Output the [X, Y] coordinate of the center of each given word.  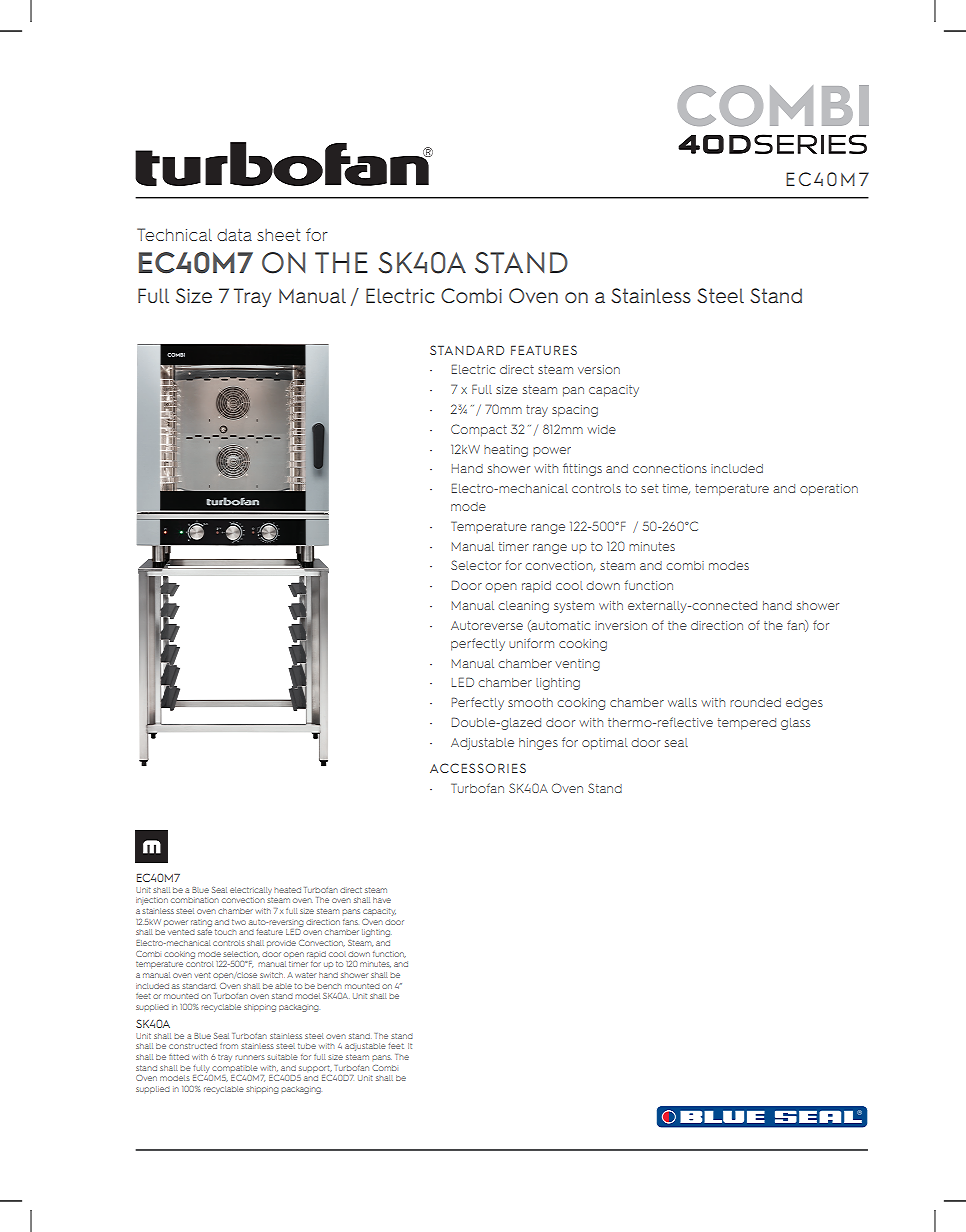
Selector [476, 565]
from [229, 1046]
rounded [755, 702]
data [234, 235]
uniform [531, 643]
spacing [575, 411]
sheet [278, 235]
